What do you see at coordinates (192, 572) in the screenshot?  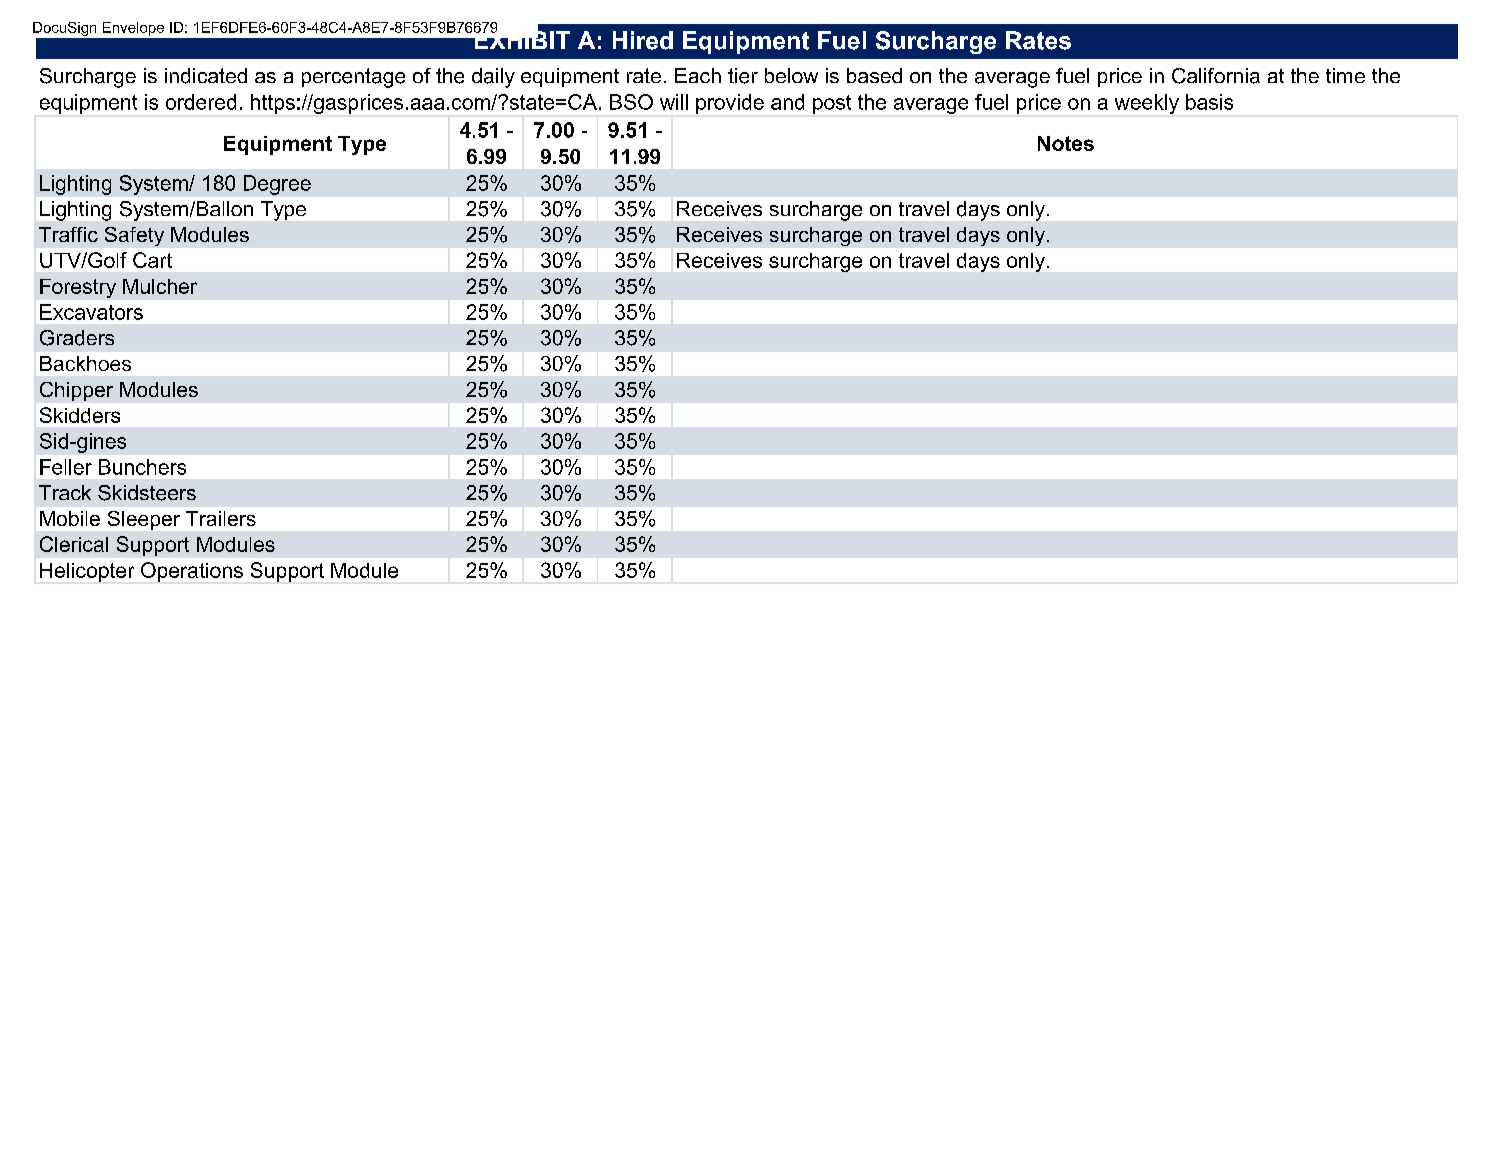 I see `Operations` at bounding box center [192, 572].
